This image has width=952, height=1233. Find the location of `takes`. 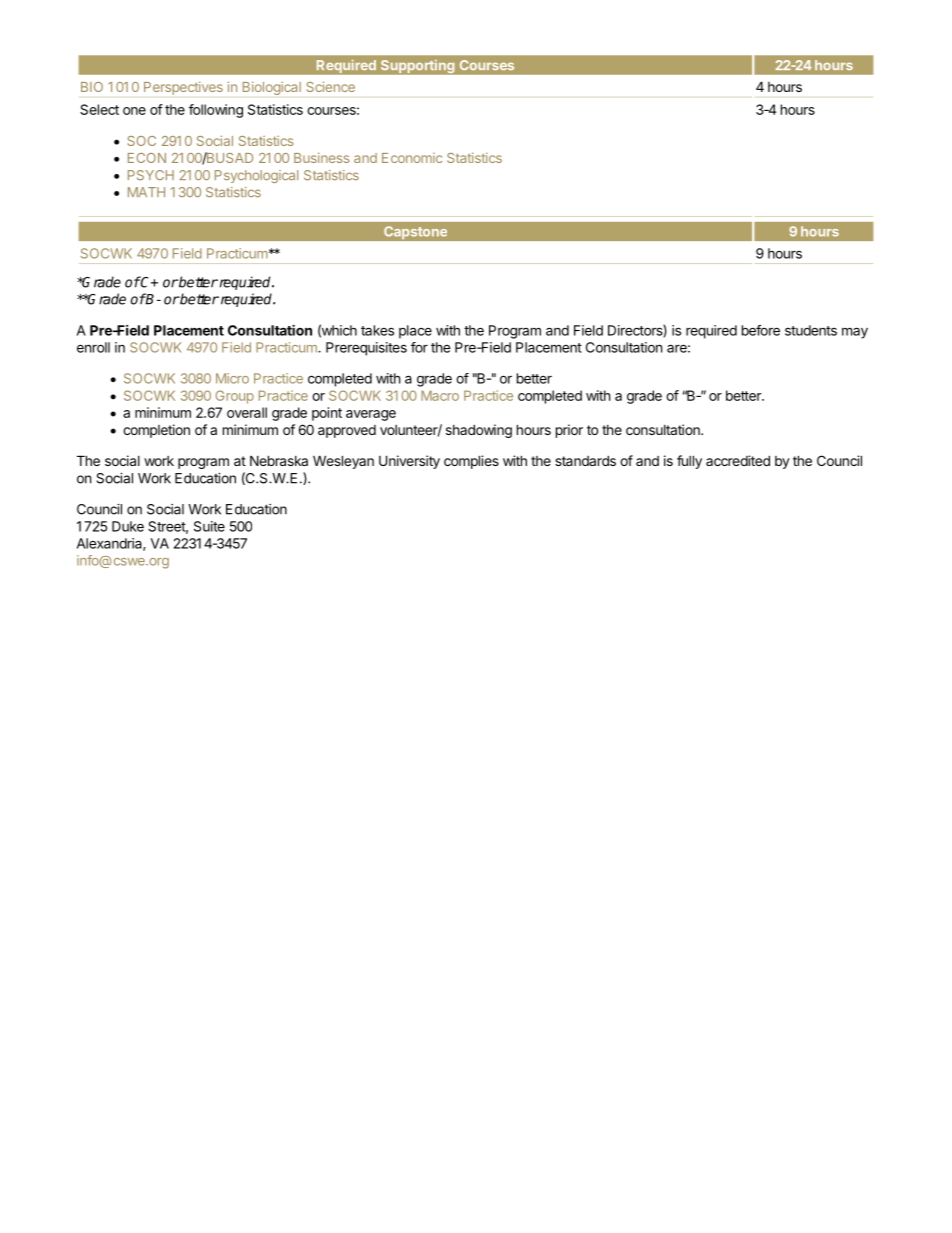

takes is located at coordinates (377, 330).
